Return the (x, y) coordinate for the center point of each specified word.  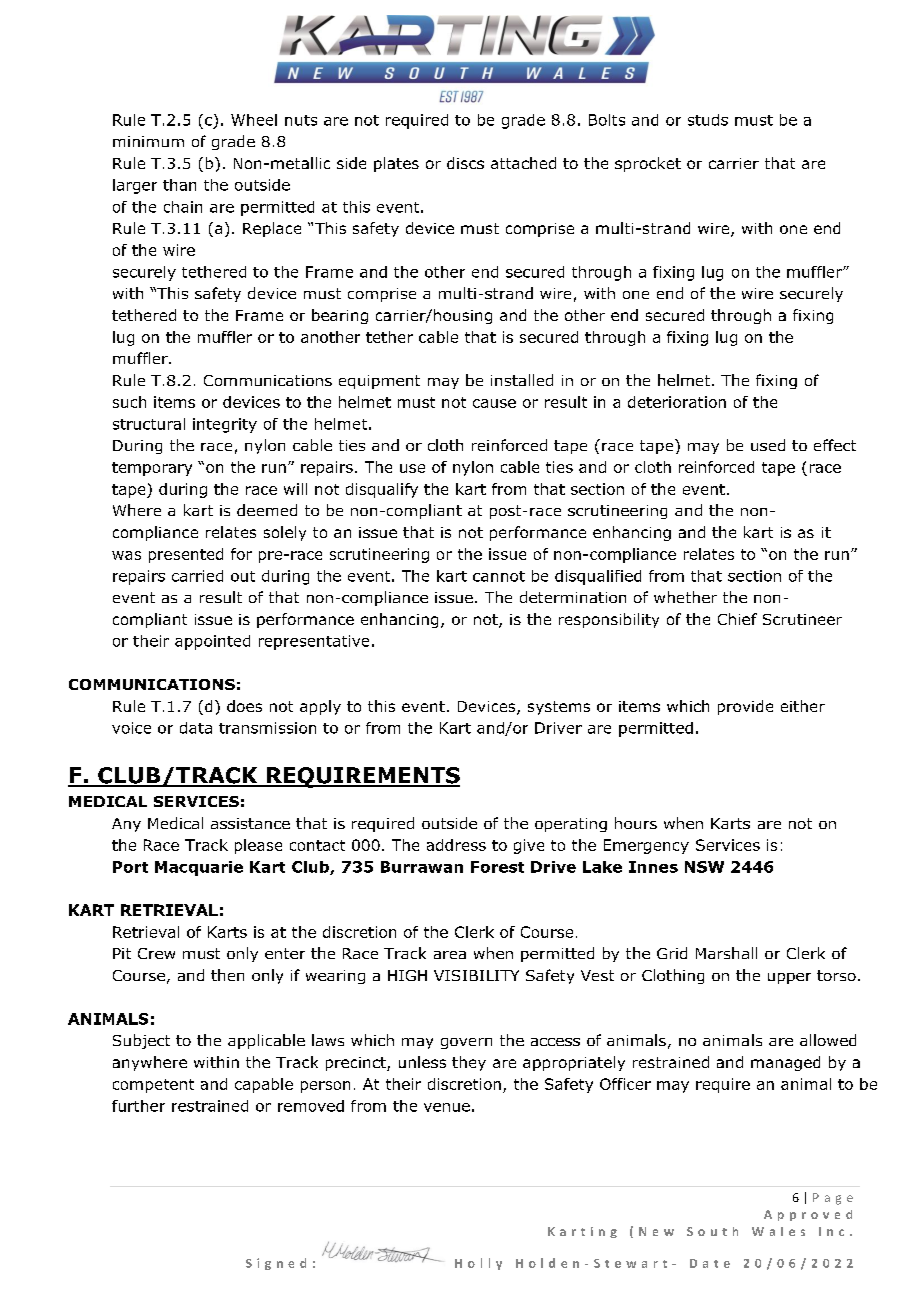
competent (153, 1086)
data (196, 728)
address (456, 845)
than (179, 185)
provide (745, 707)
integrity (225, 425)
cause (494, 403)
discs (465, 163)
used (768, 445)
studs (708, 120)
